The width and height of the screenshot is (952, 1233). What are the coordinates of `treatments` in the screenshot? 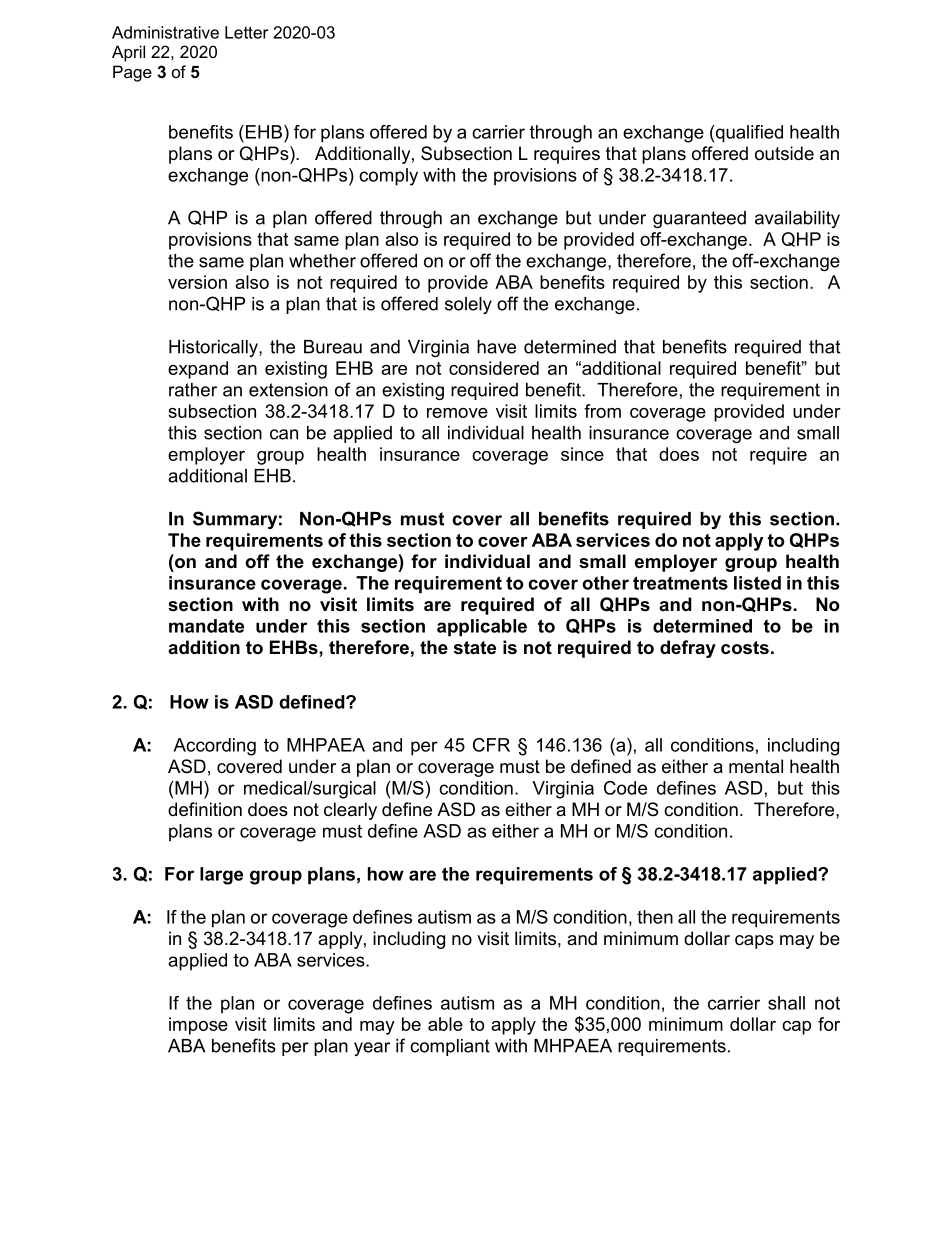 It's located at (680, 583).
